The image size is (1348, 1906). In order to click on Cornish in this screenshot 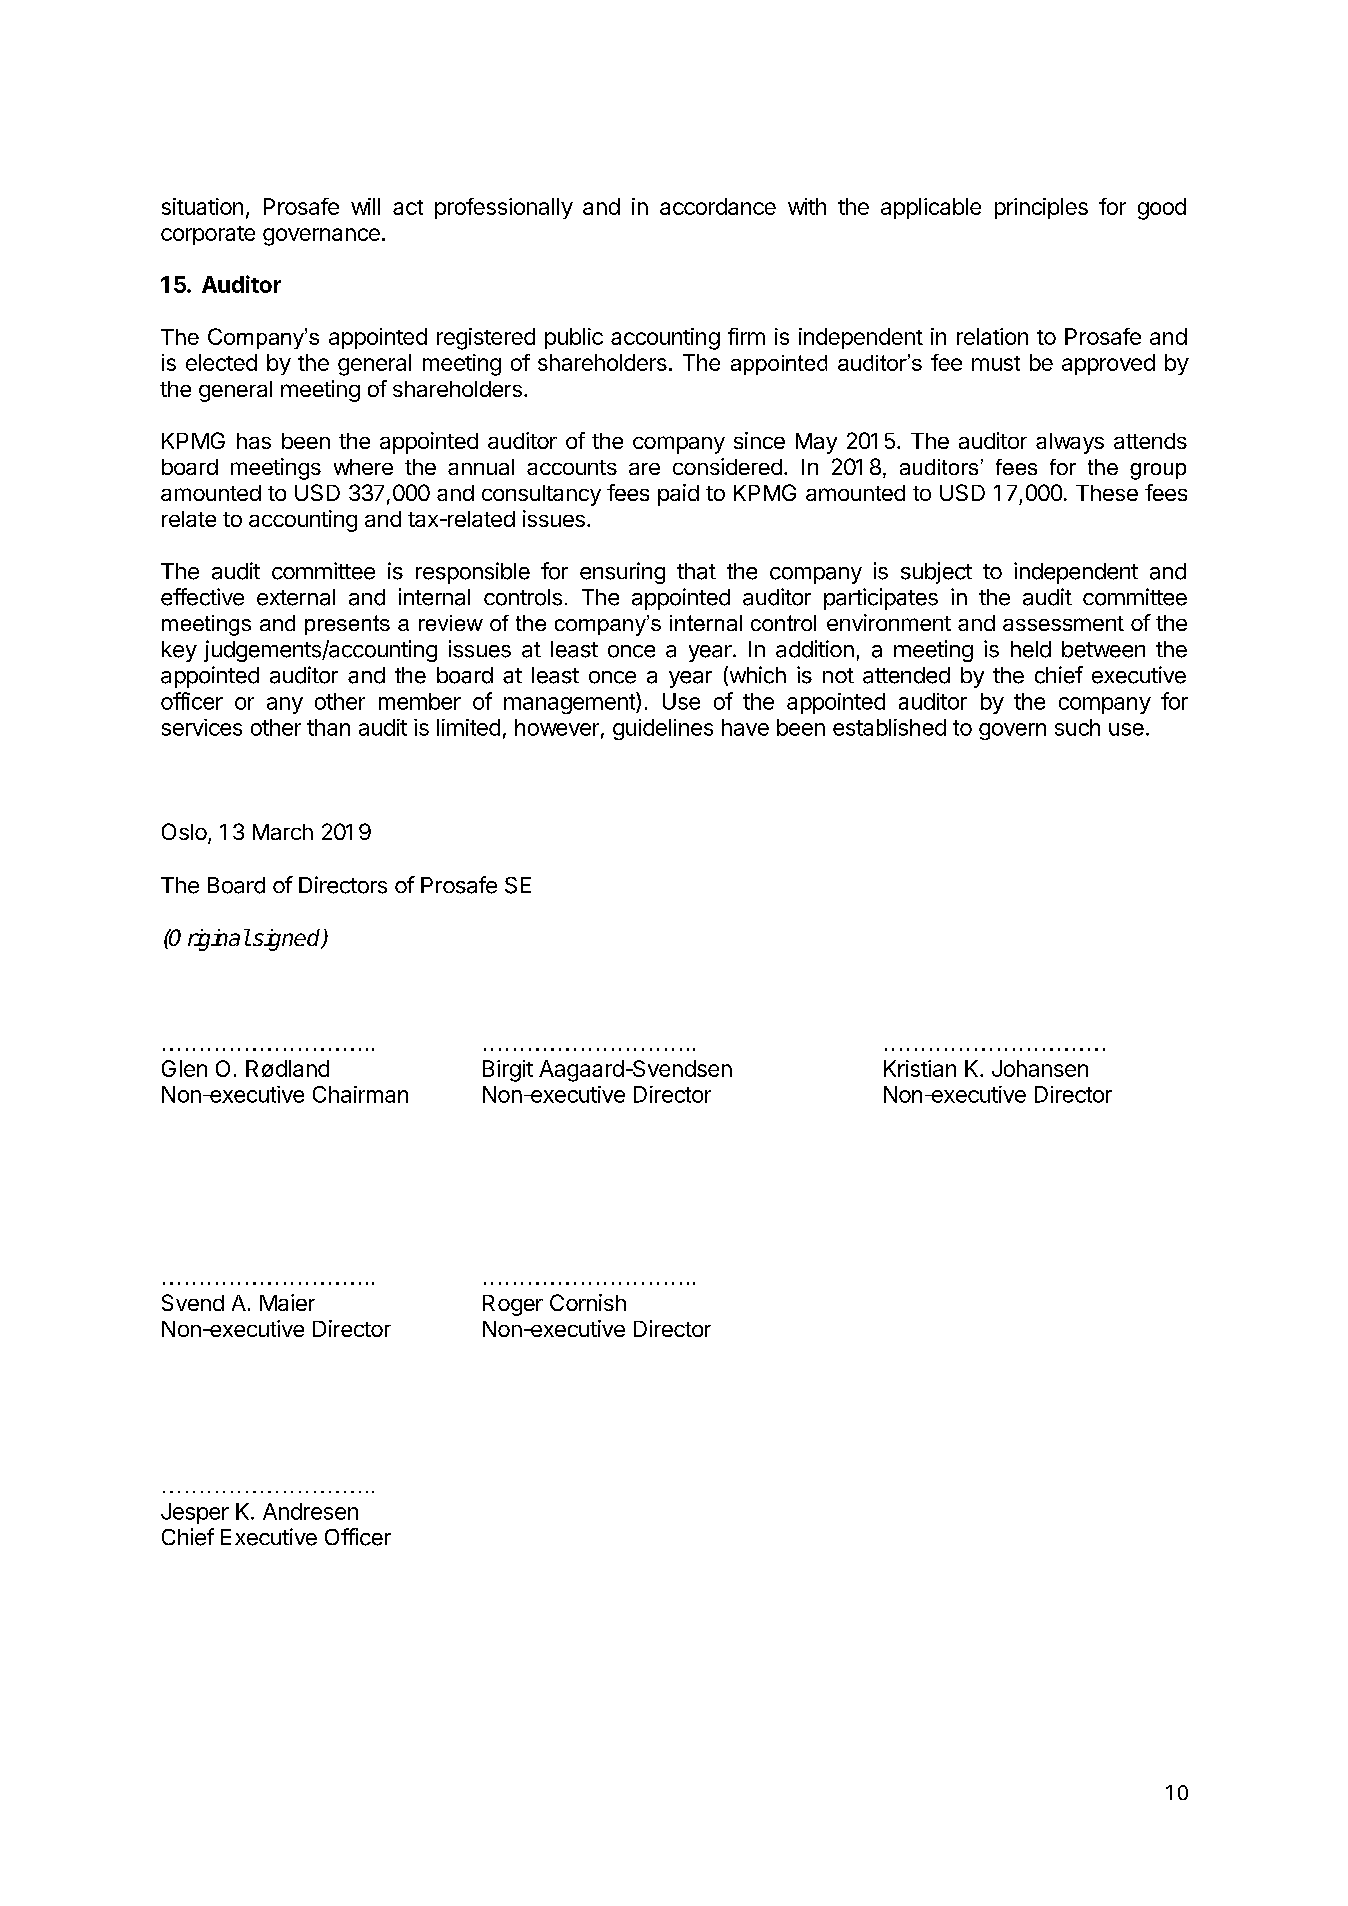, I will do `click(588, 1302)`.
